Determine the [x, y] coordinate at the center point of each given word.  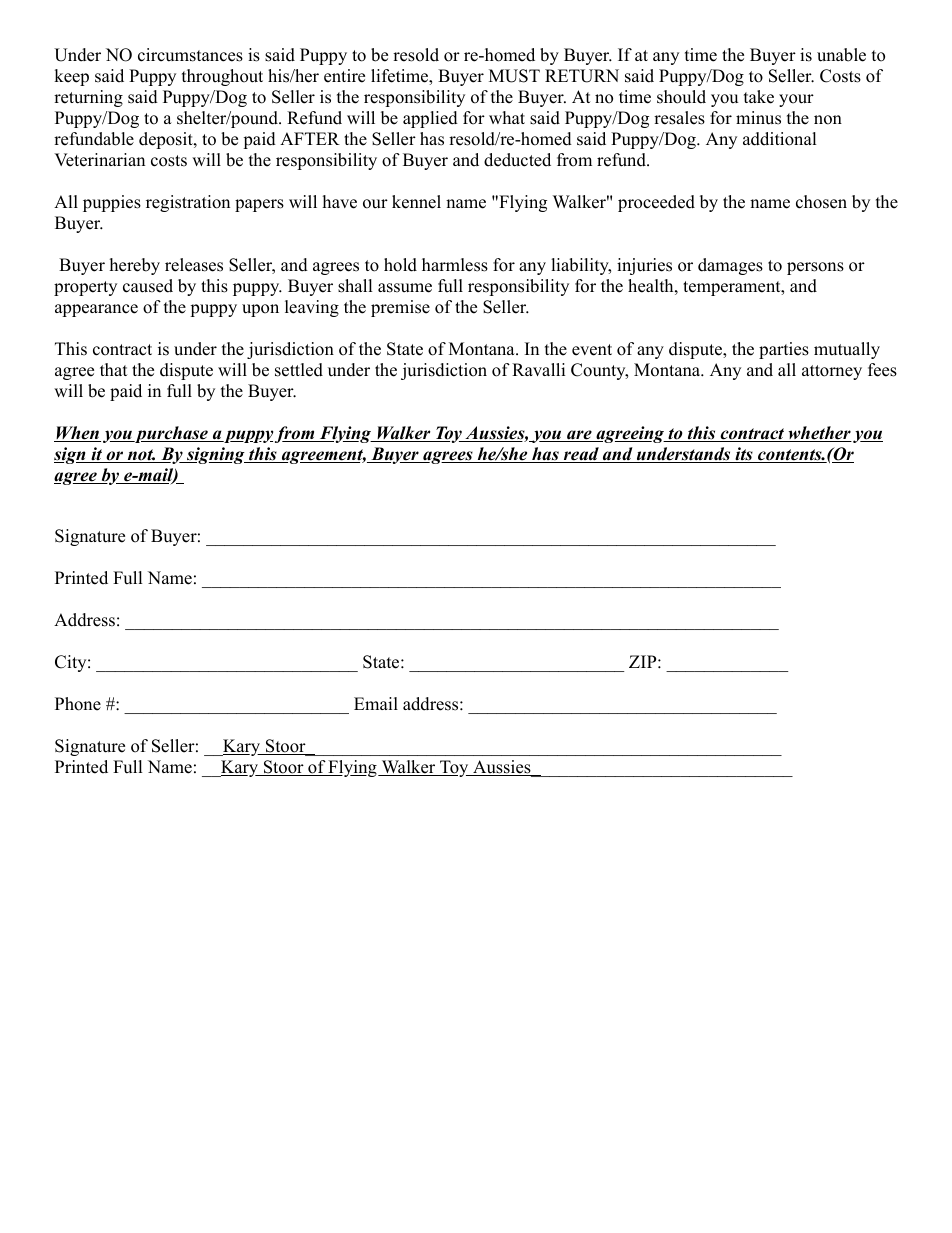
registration [188, 203]
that [114, 369]
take [759, 97]
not [140, 456]
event [592, 350]
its [744, 455]
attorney [832, 372]
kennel [416, 202]
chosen [821, 202]
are [579, 436]
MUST [514, 76]
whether [819, 434]
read [581, 455]
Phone [78, 704]
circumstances [190, 55]
